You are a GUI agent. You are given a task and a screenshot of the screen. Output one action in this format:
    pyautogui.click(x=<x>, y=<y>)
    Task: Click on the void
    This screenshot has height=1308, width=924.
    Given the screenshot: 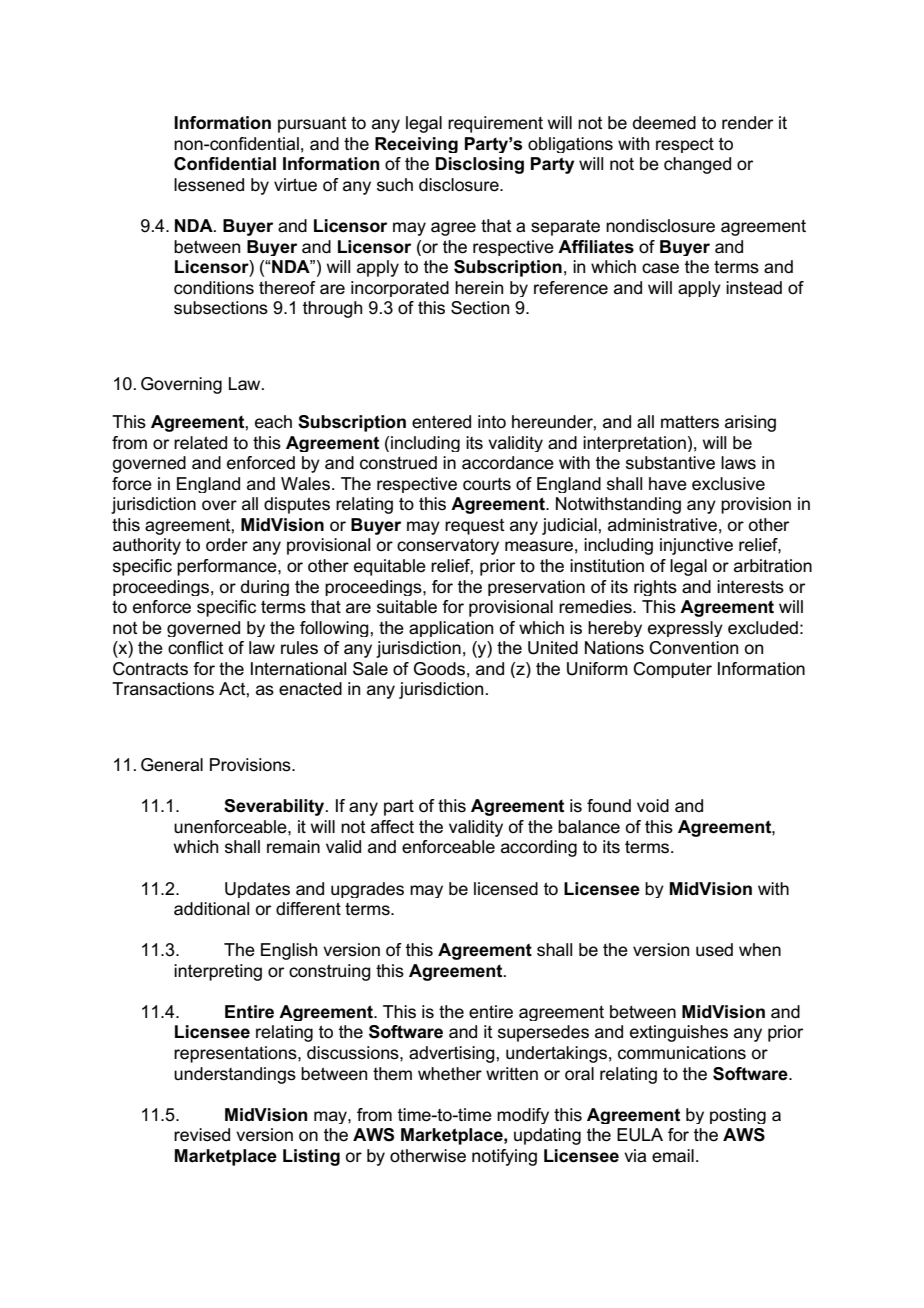 What is the action you would take?
    pyautogui.click(x=653, y=806)
